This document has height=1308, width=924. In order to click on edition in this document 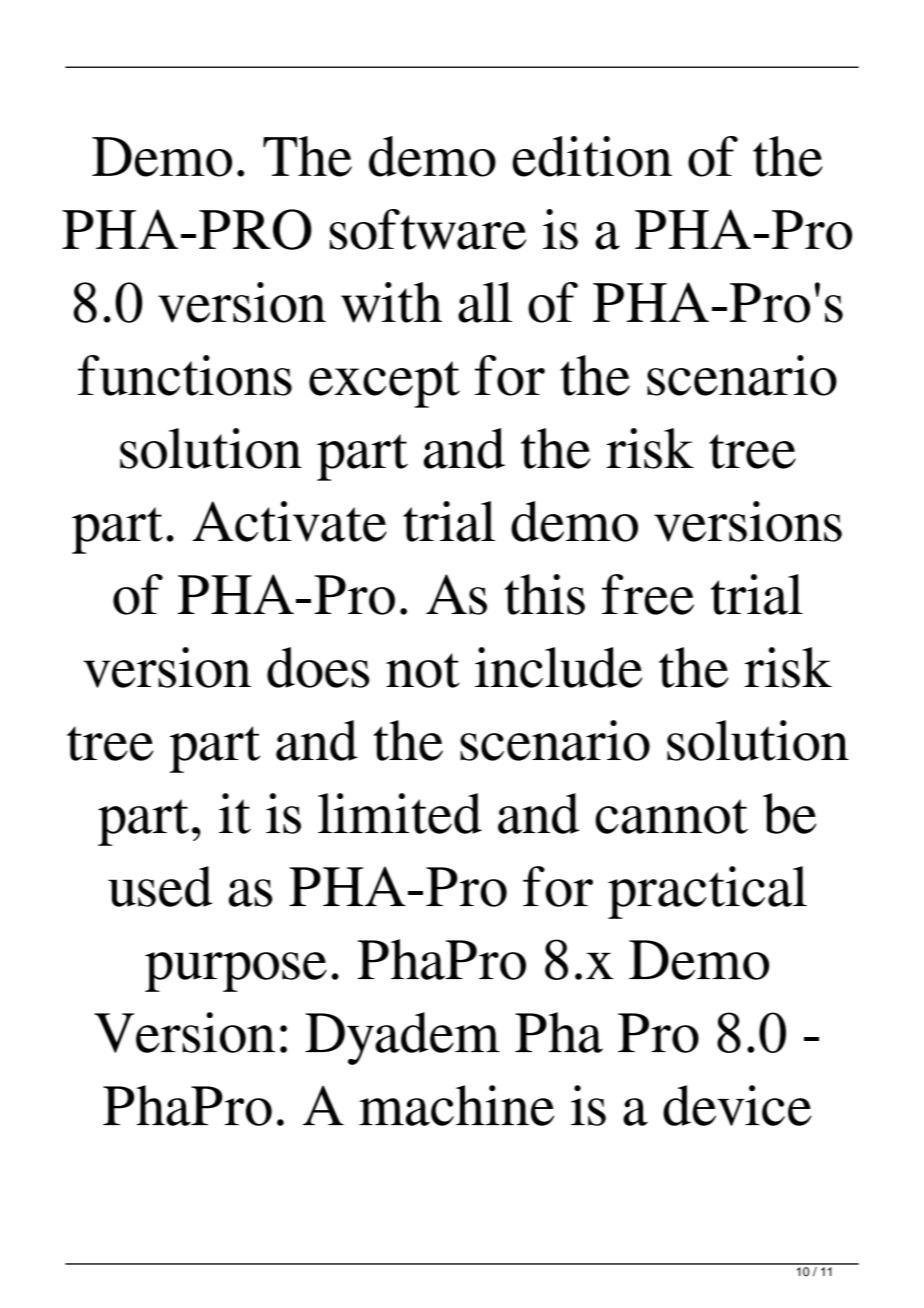, I will do `click(592, 156)`.
